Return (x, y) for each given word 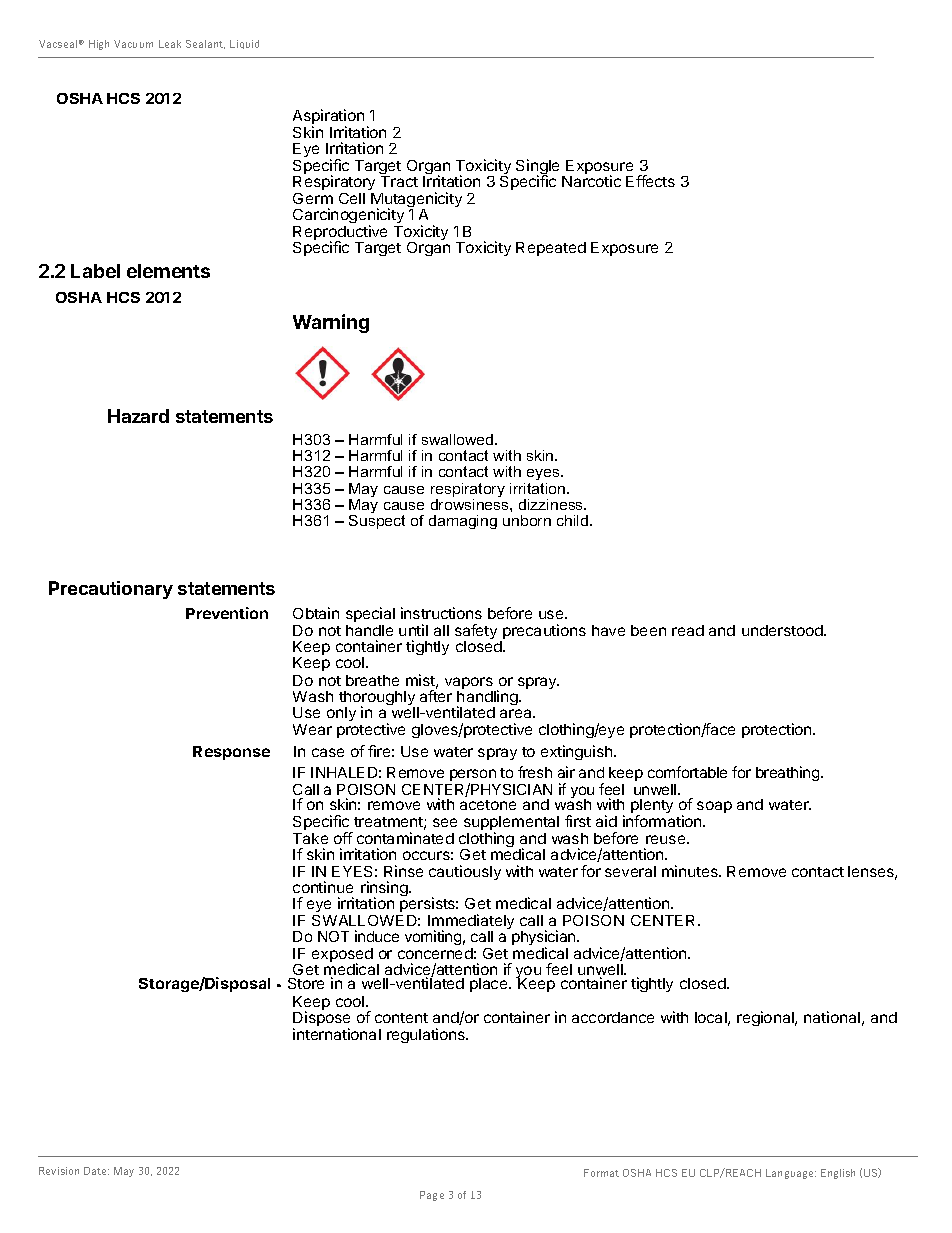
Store (306, 983)
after (436, 696)
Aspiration (328, 118)
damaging (463, 522)
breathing (789, 773)
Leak (170, 44)
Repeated (551, 249)
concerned (435, 953)
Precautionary (111, 590)
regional (766, 1018)
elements (168, 271)
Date (96, 1171)
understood (783, 630)
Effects (650, 181)
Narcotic (591, 181)
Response (231, 753)
